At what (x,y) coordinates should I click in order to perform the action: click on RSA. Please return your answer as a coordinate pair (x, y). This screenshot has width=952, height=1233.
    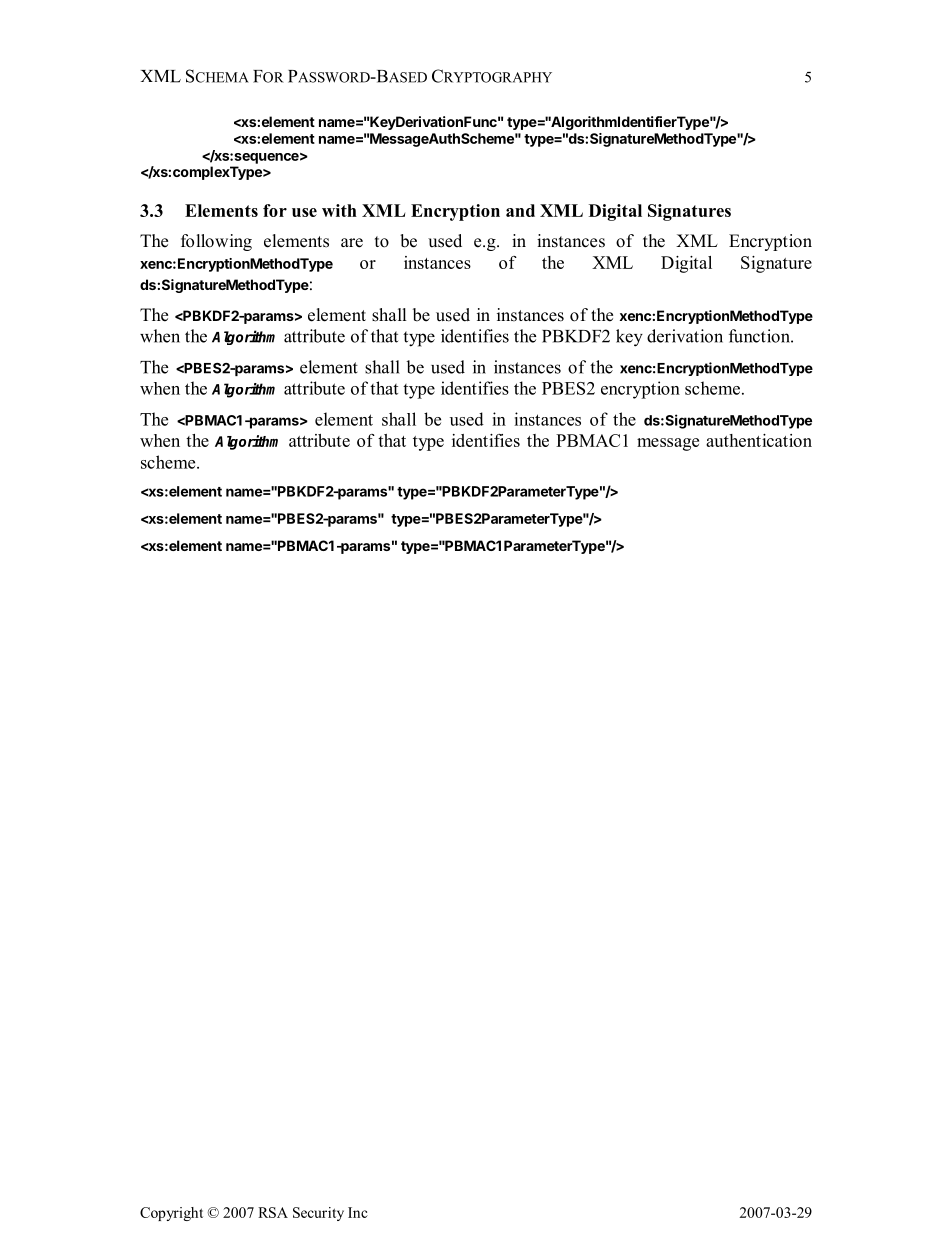
    Looking at the image, I should click on (273, 1212).
